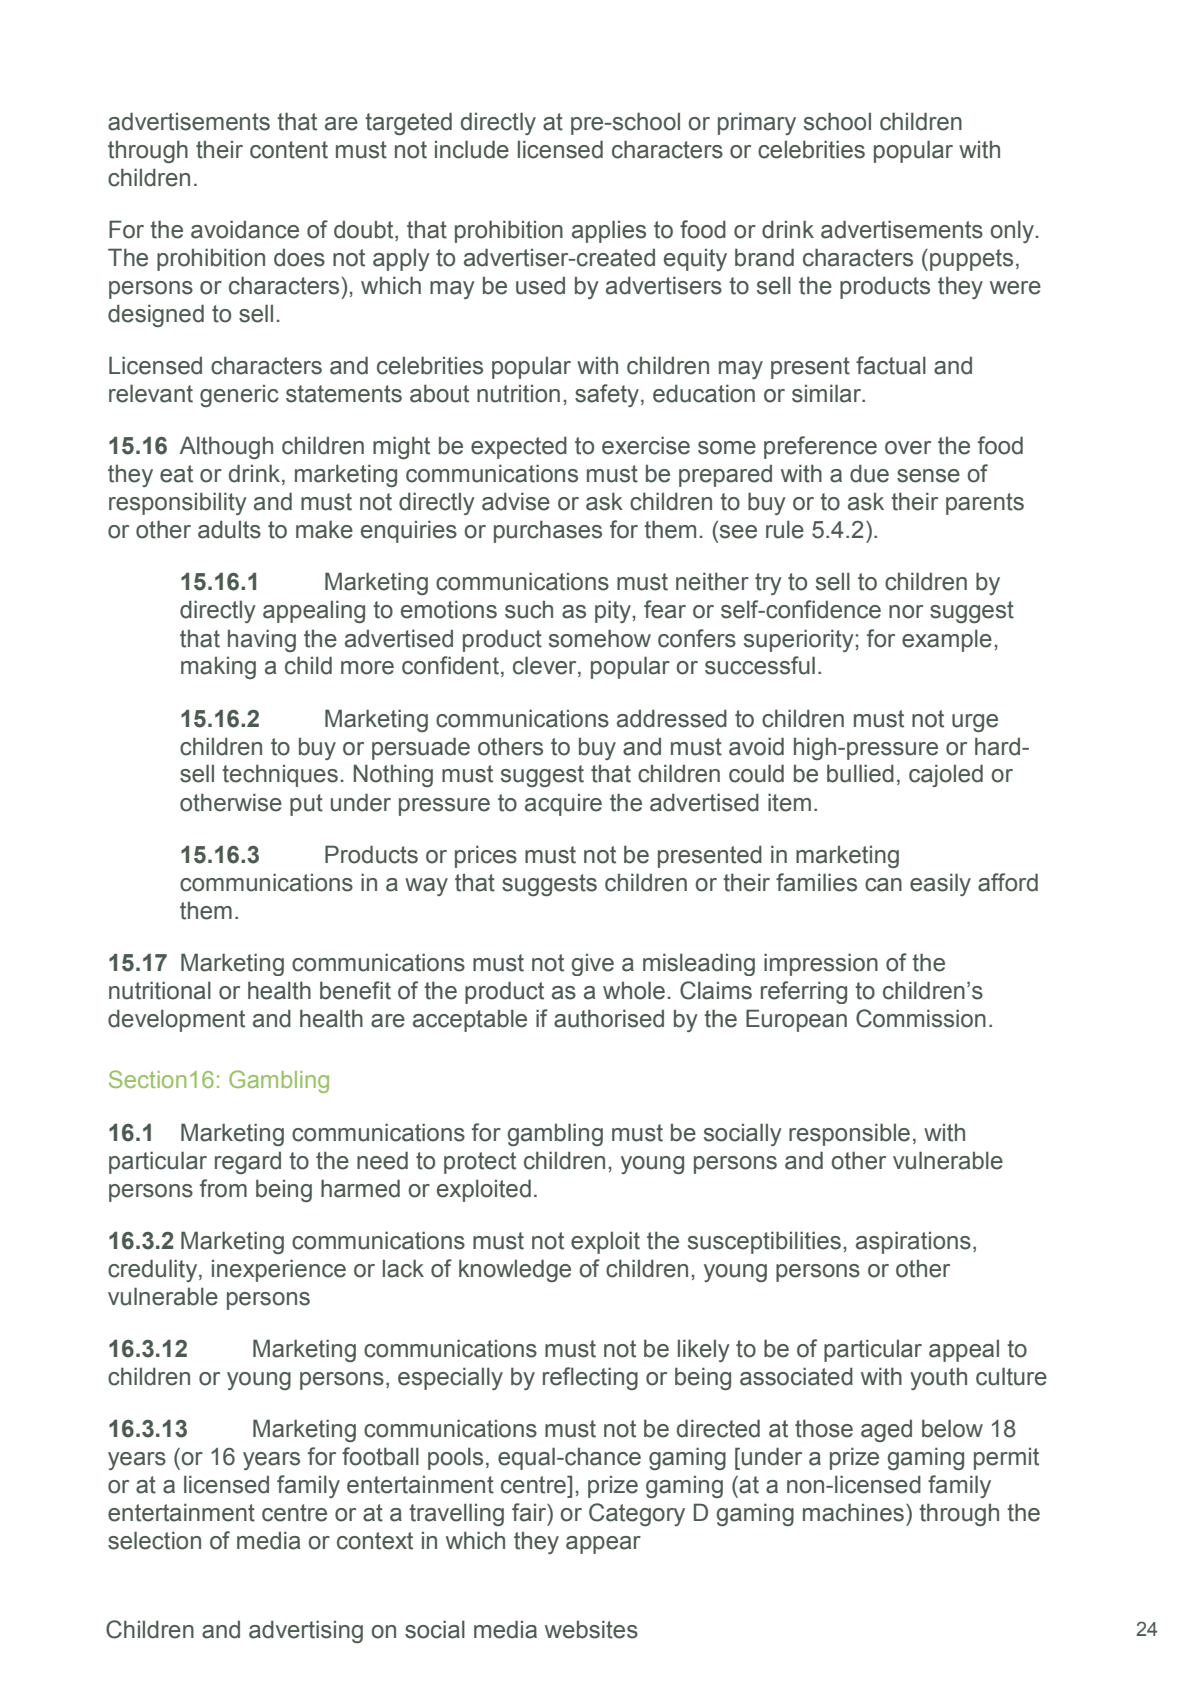  Describe the element at coordinates (563, 805) in the image. I see `acquire` at that location.
